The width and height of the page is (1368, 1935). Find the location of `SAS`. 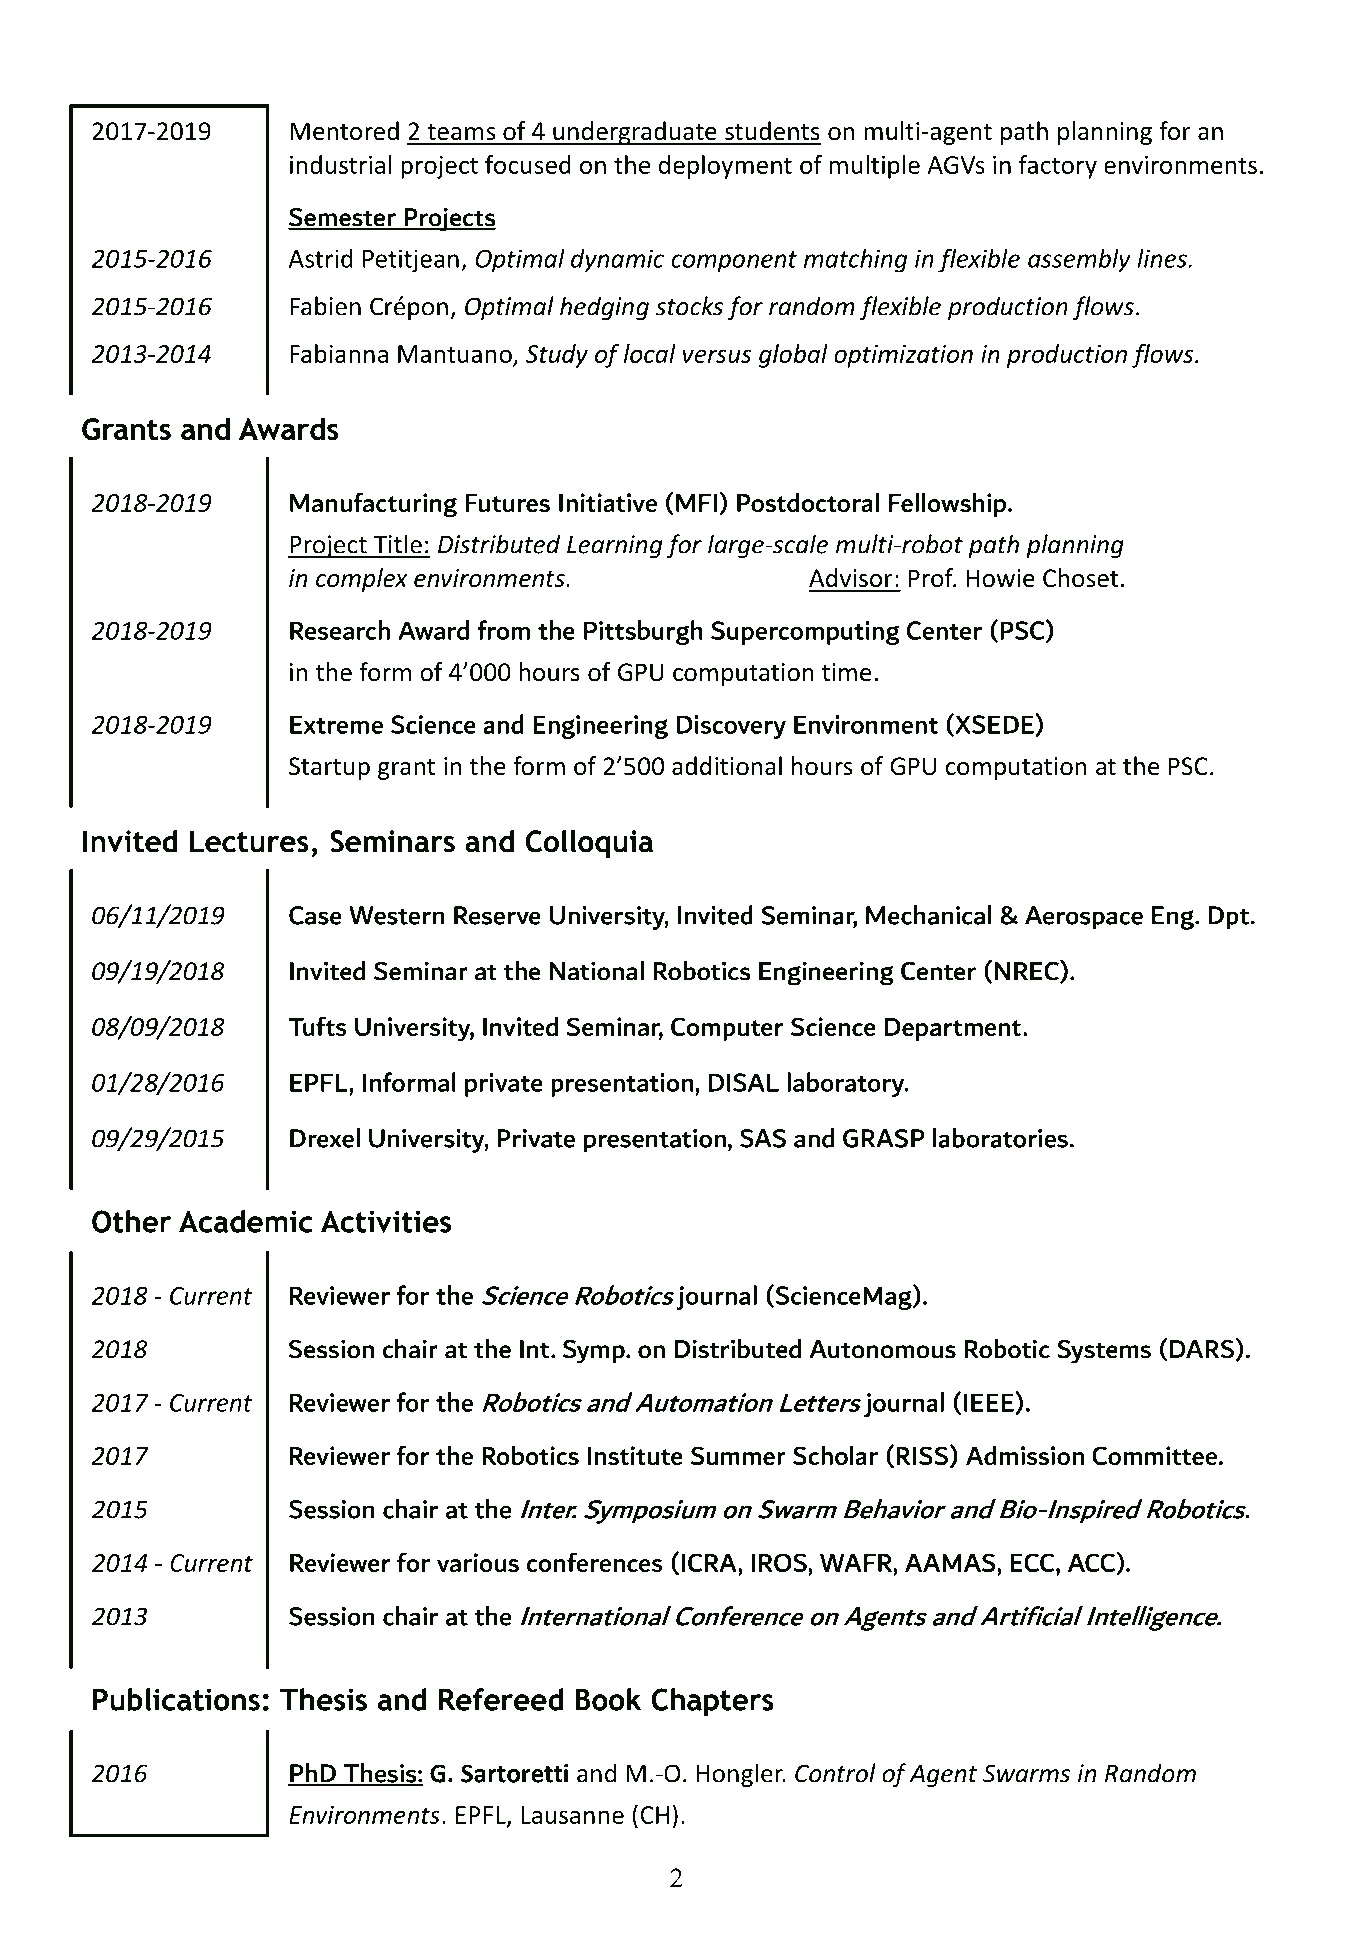

SAS is located at coordinates (763, 1138).
